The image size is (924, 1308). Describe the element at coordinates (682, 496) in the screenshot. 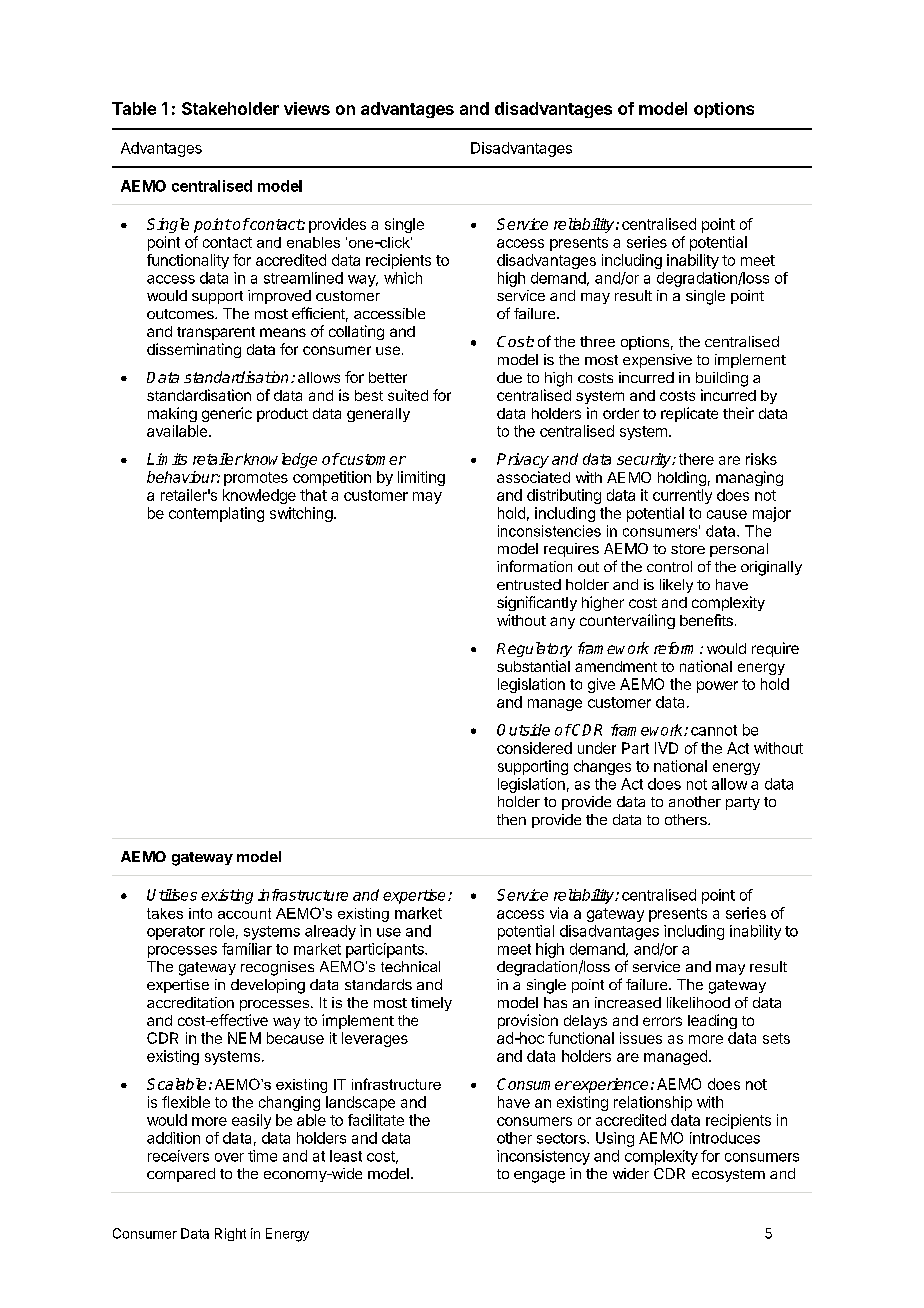

I see `currently` at that location.
